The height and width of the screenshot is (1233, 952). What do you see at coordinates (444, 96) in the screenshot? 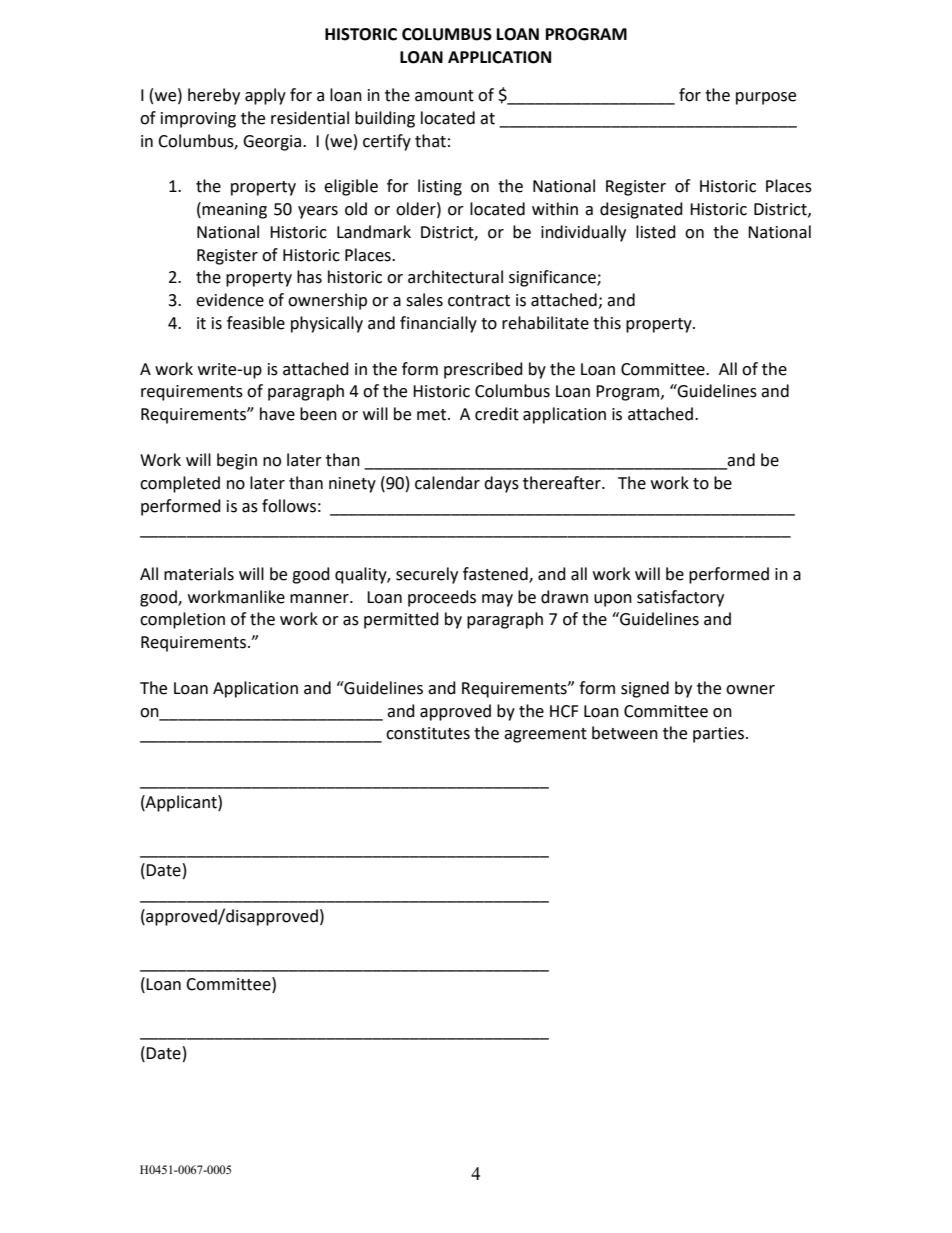
I see `amount` at bounding box center [444, 96].
